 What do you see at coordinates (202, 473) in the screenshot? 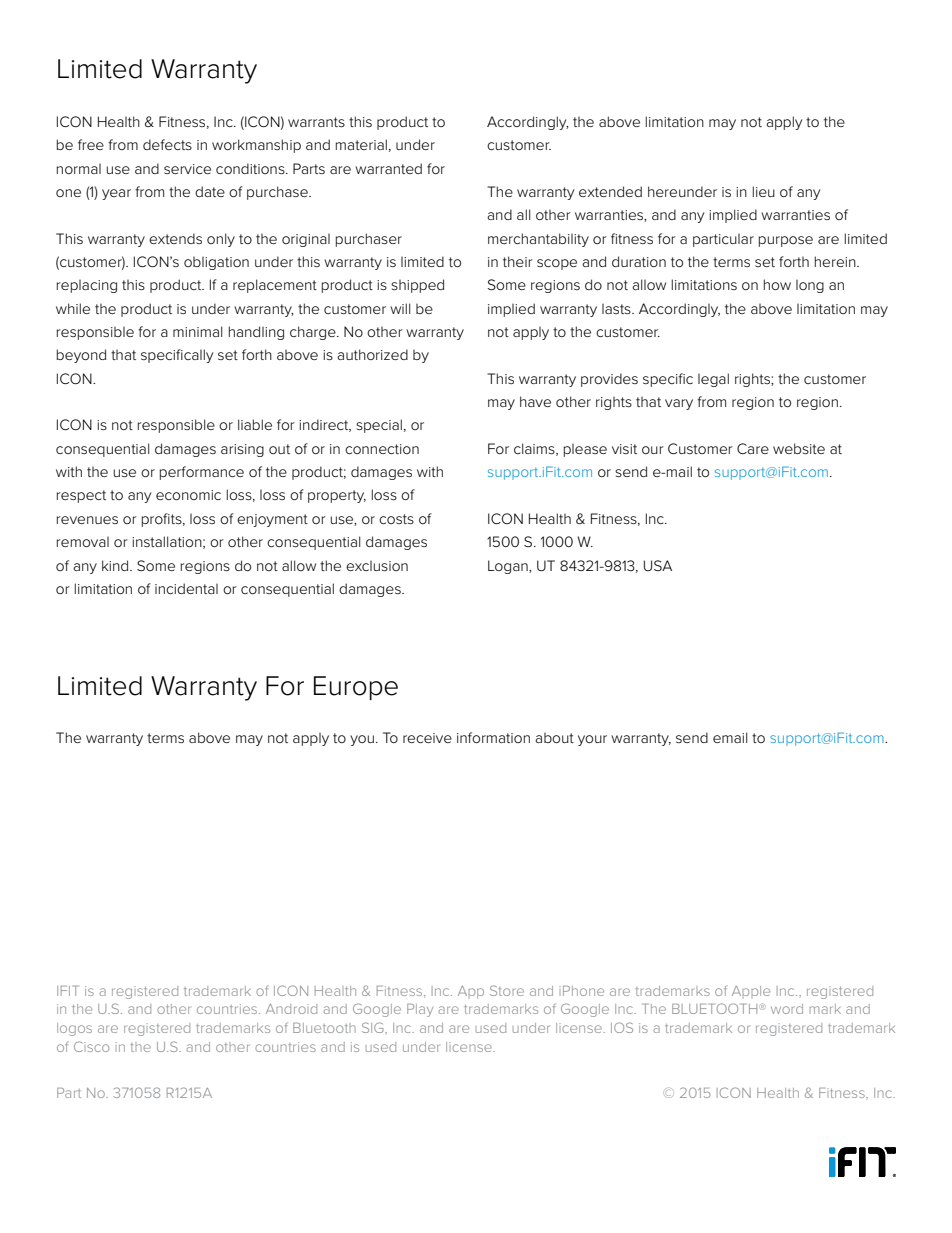
I see `performance` at bounding box center [202, 473].
